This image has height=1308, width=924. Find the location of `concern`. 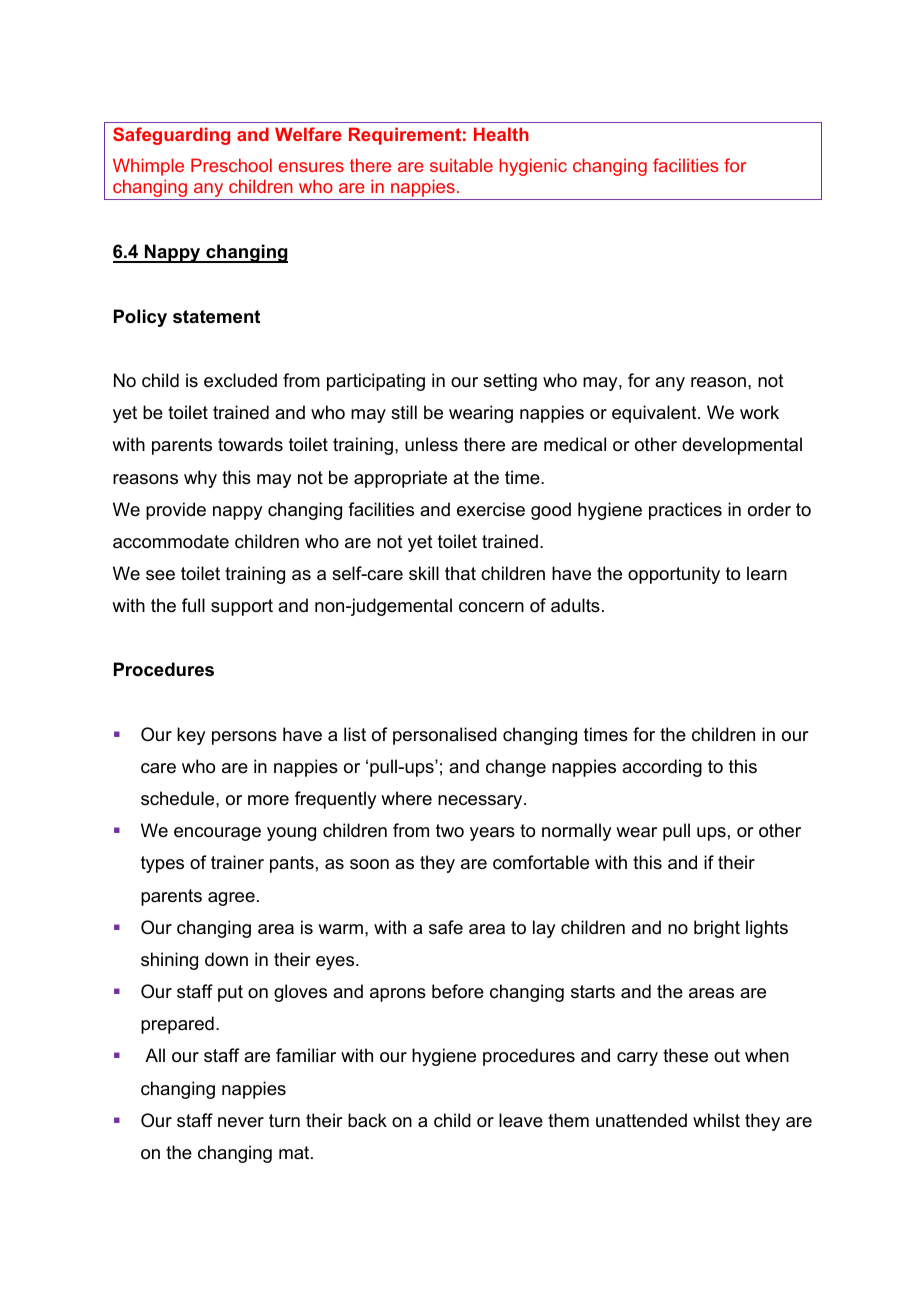

concern is located at coordinates (491, 607).
